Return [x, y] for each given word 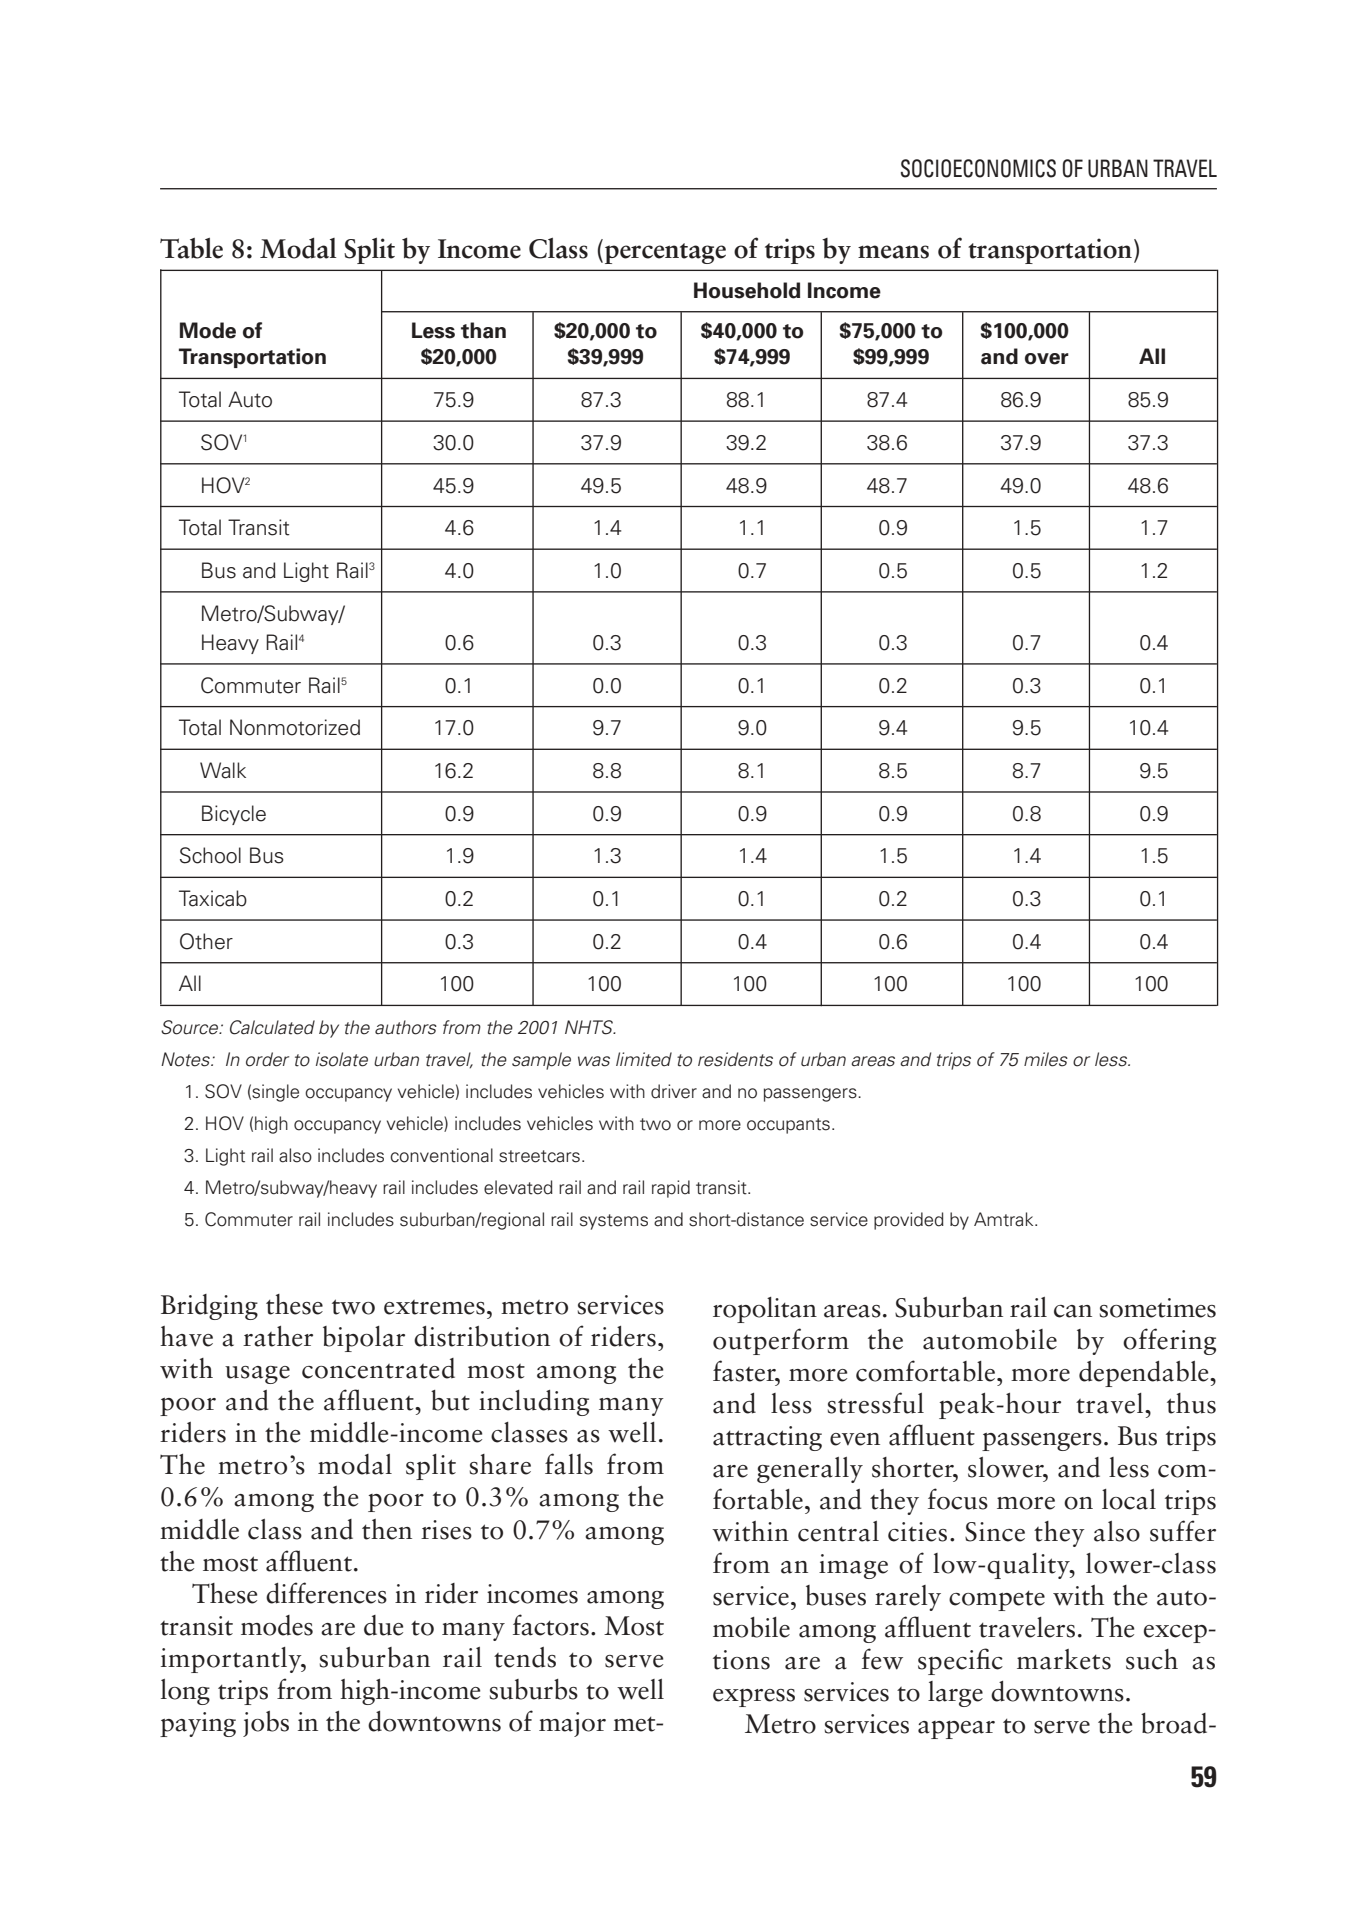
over [1047, 359]
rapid [671, 1189]
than [483, 330]
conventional [441, 1155]
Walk [223, 770]
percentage [665, 253]
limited [644, 1059]
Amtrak [1005, 1219]
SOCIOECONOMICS [978, 168]
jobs [266, 1724]
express [754, 1698]
